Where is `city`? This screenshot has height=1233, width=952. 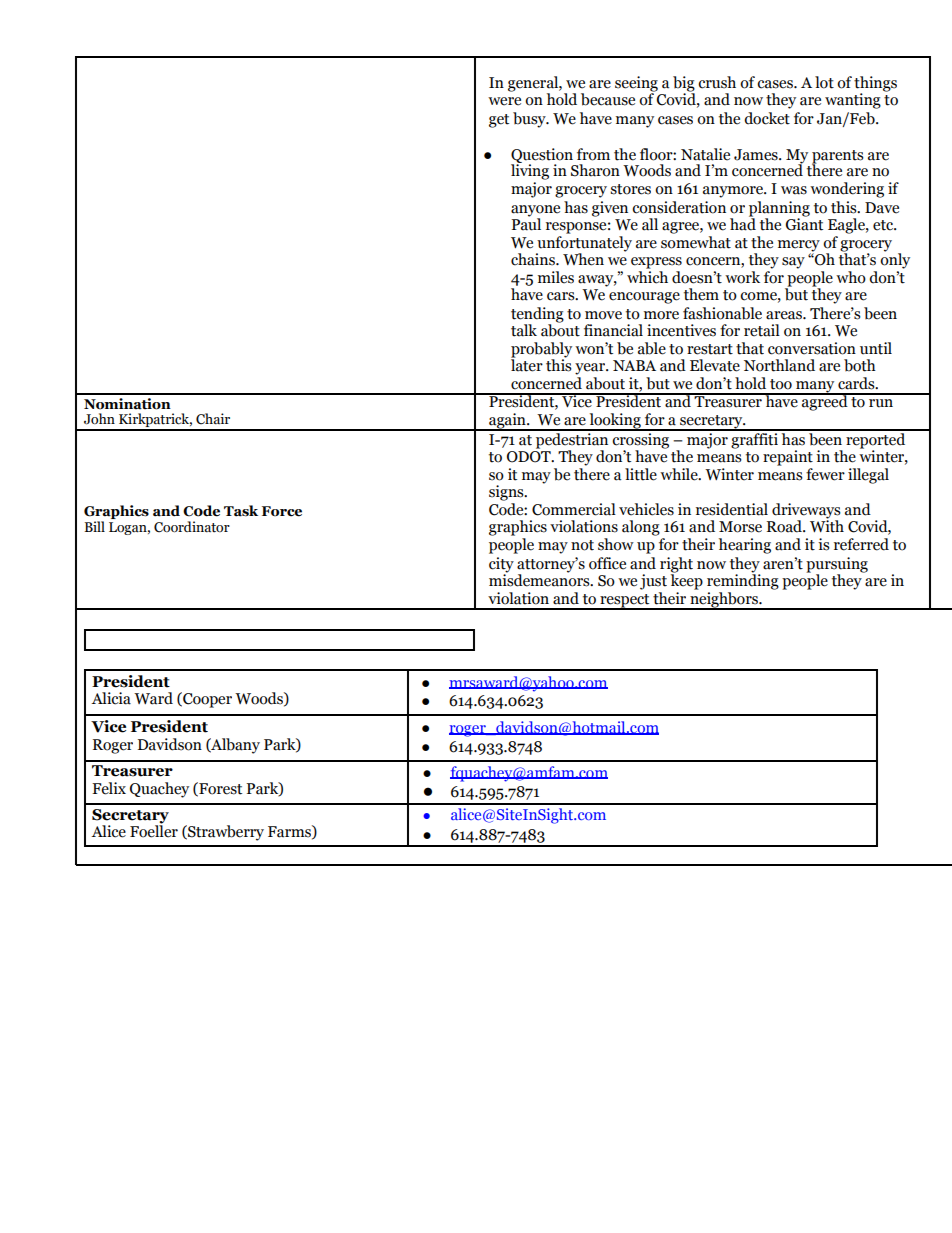
city is located at coordinates (501, 565).
